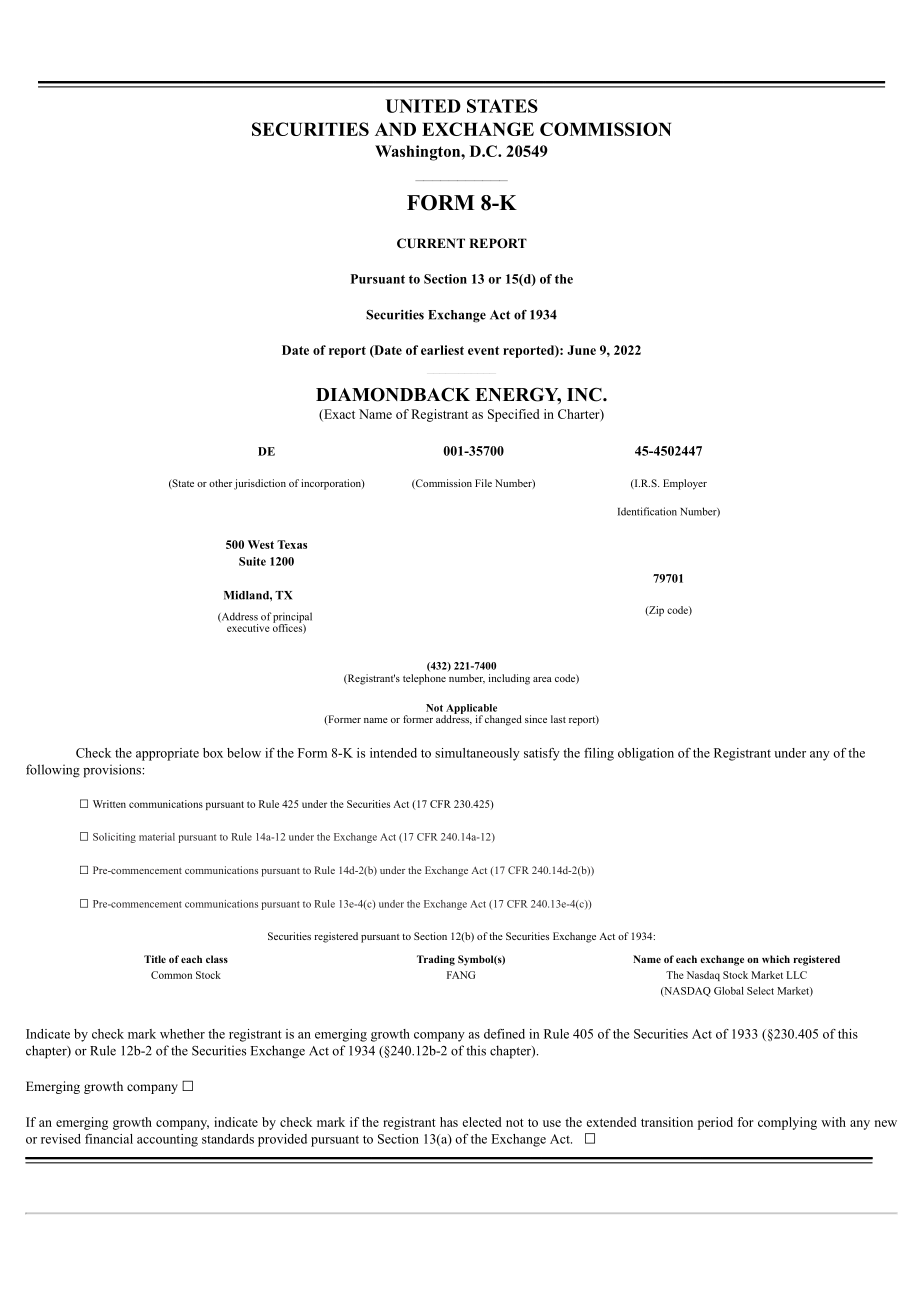  Describe the element at coordinates (220, 483) in the screenshot. I see `other` at that location.
